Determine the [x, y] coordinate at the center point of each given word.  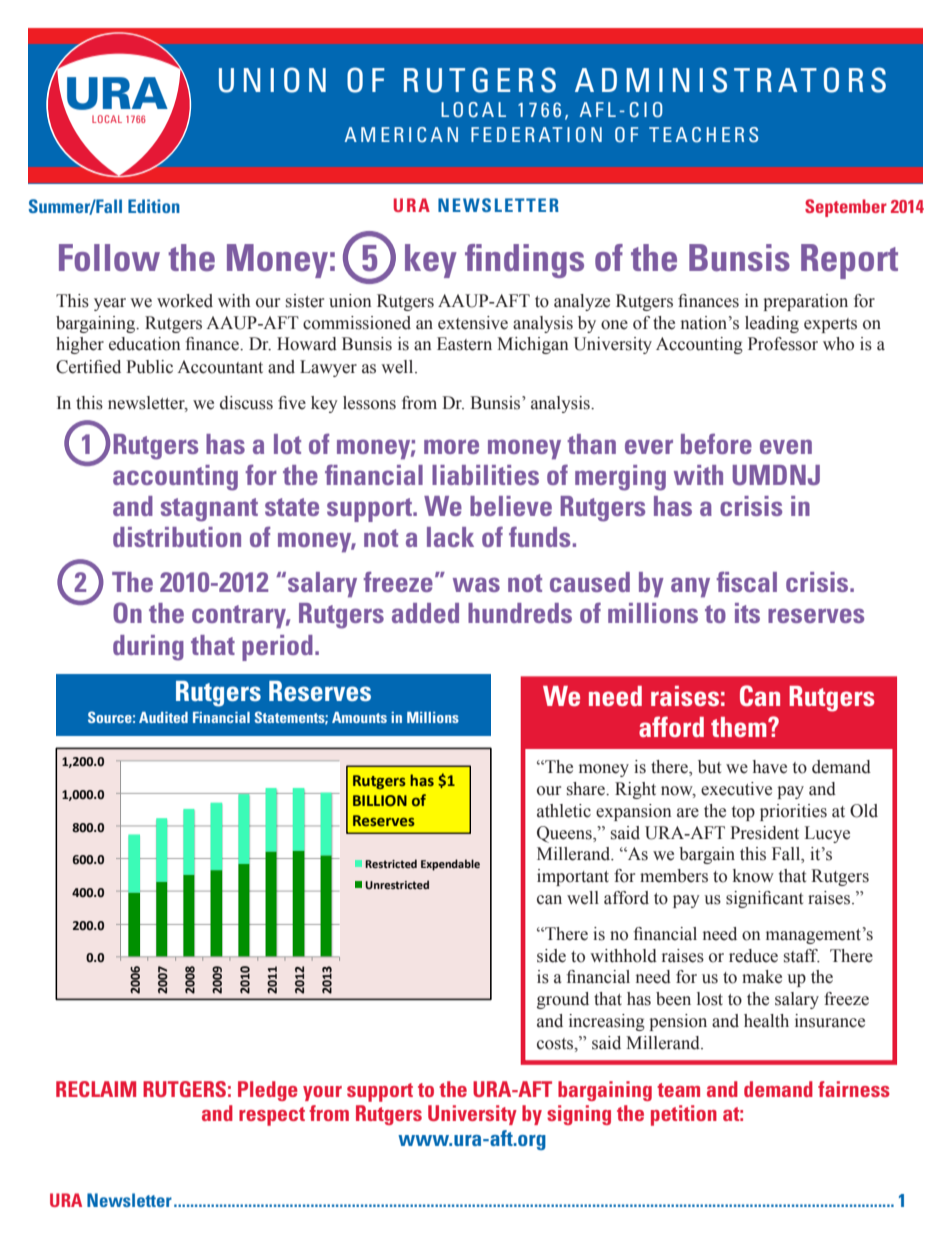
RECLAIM [96, 1089]
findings [524, 261]
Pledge [268, 1091]
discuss [246, 403]
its [747, 613]
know [753, 876]
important [573, 877]
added [425, 613]
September [846, 208]
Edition [154, 206]
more [451, 446]
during [148, 648]
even [786, 446]
